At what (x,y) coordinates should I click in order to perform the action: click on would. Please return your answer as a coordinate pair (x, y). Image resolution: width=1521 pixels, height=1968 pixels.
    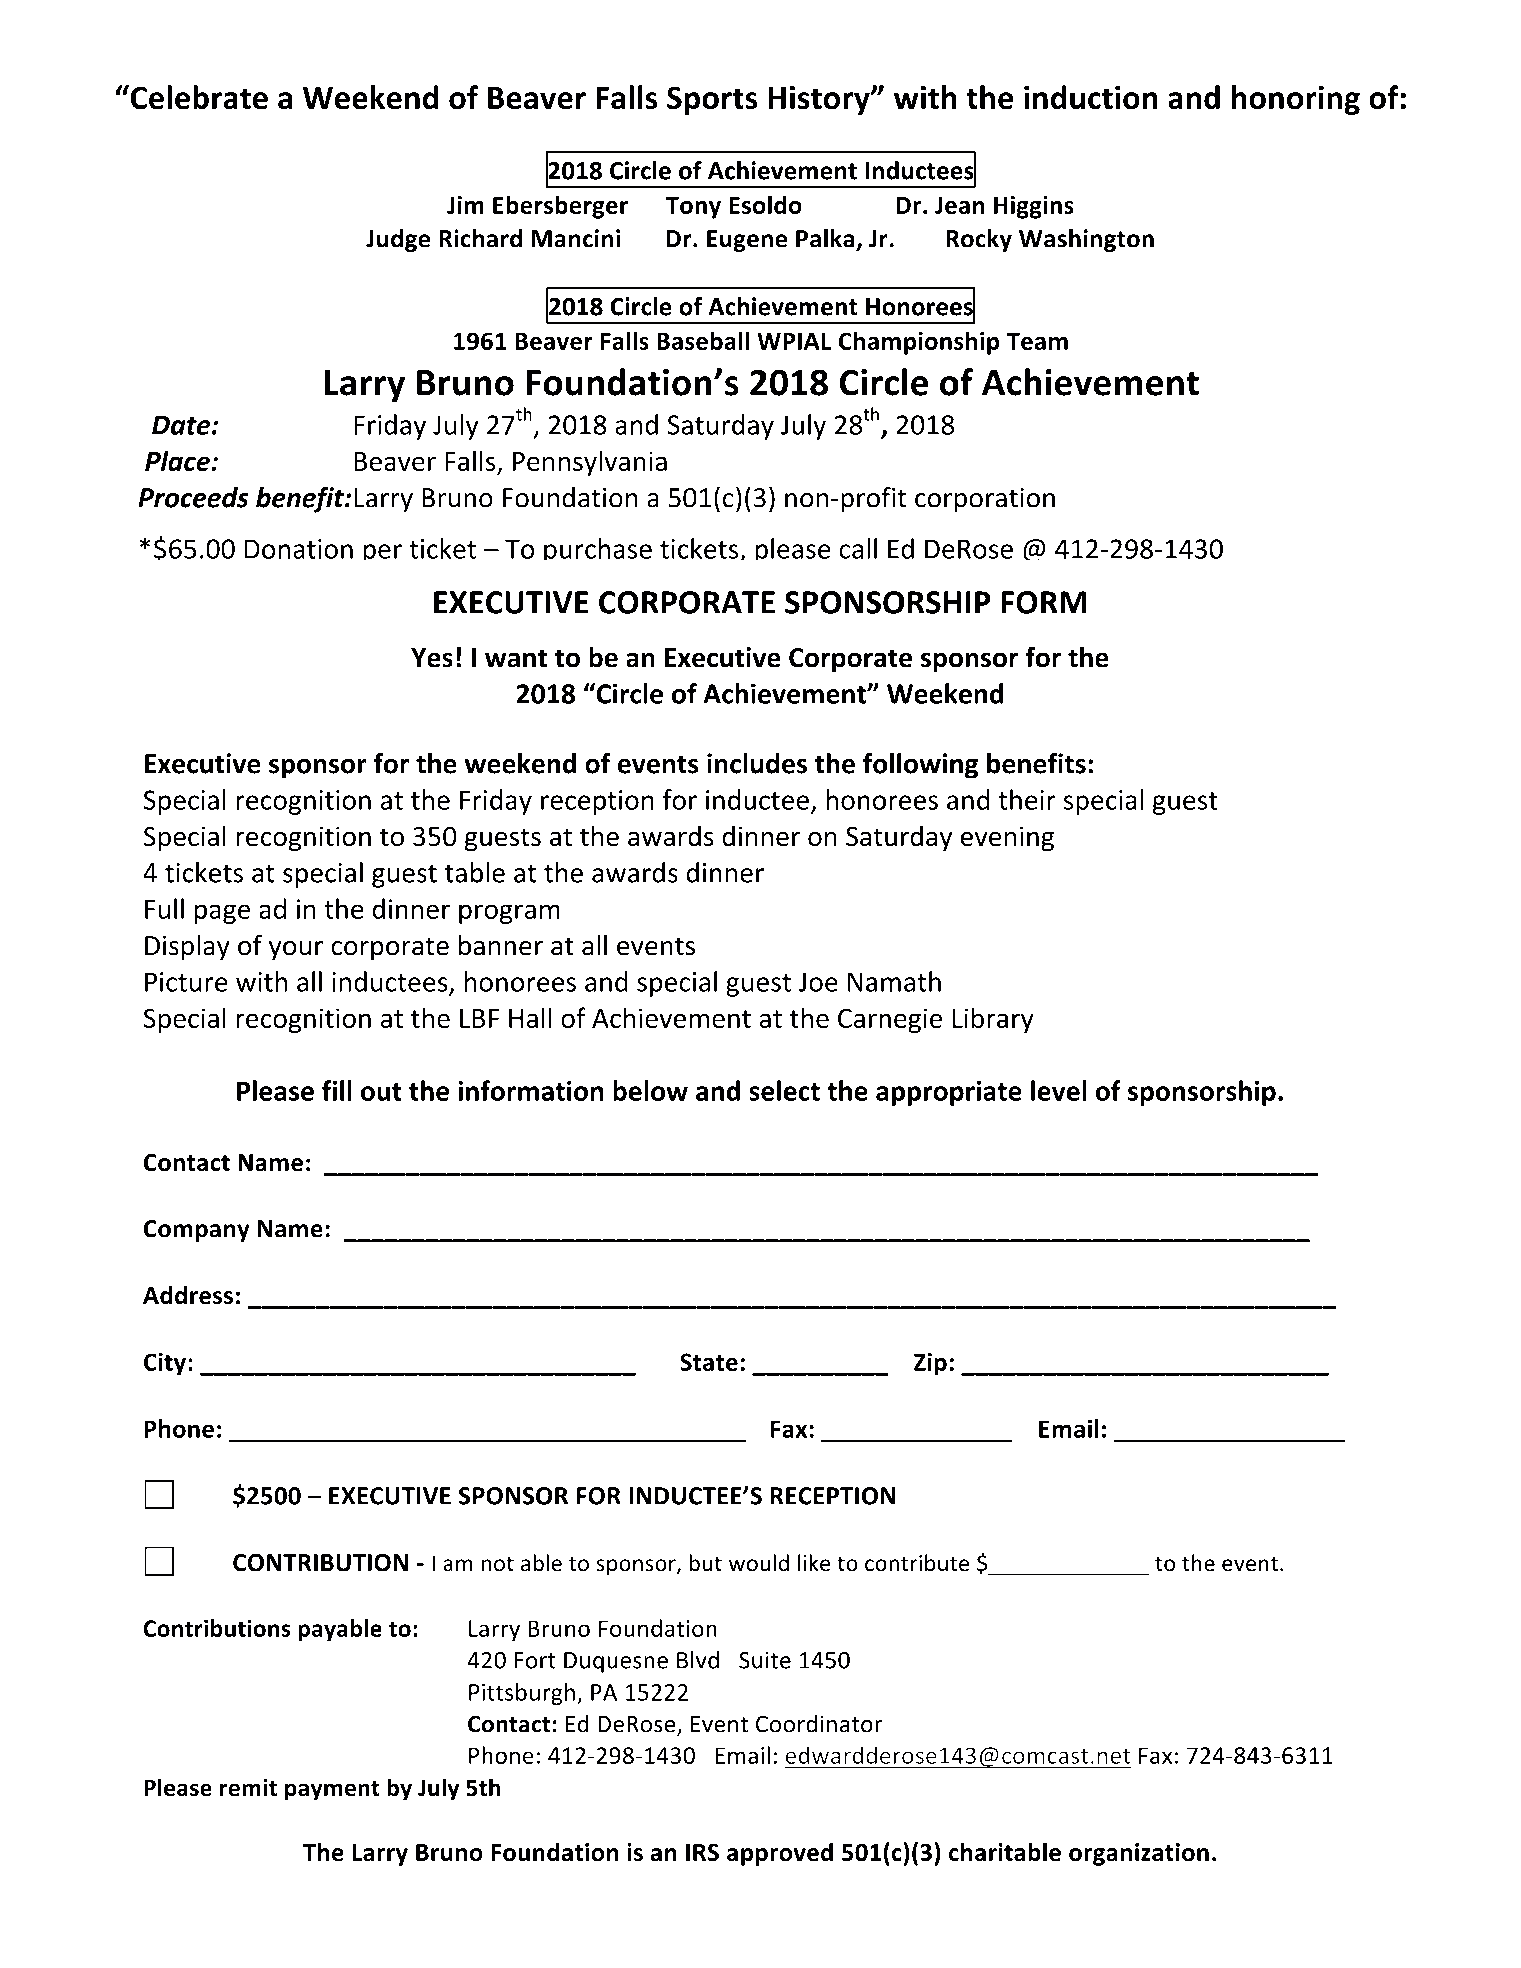
    Looking at the image, I should click on (759, 1563).
